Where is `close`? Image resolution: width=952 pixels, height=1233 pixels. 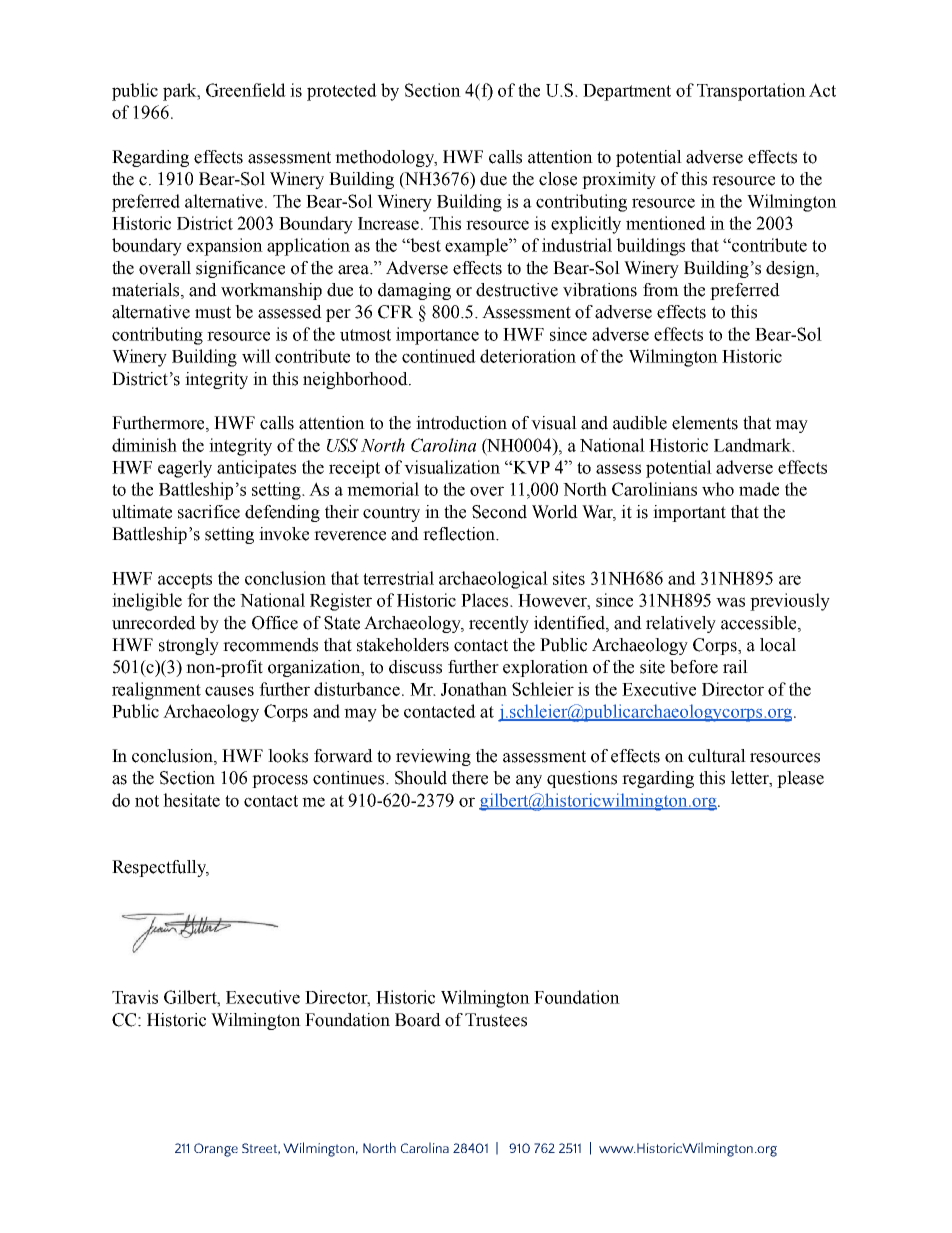 close is located at coordinates (558, 179).
